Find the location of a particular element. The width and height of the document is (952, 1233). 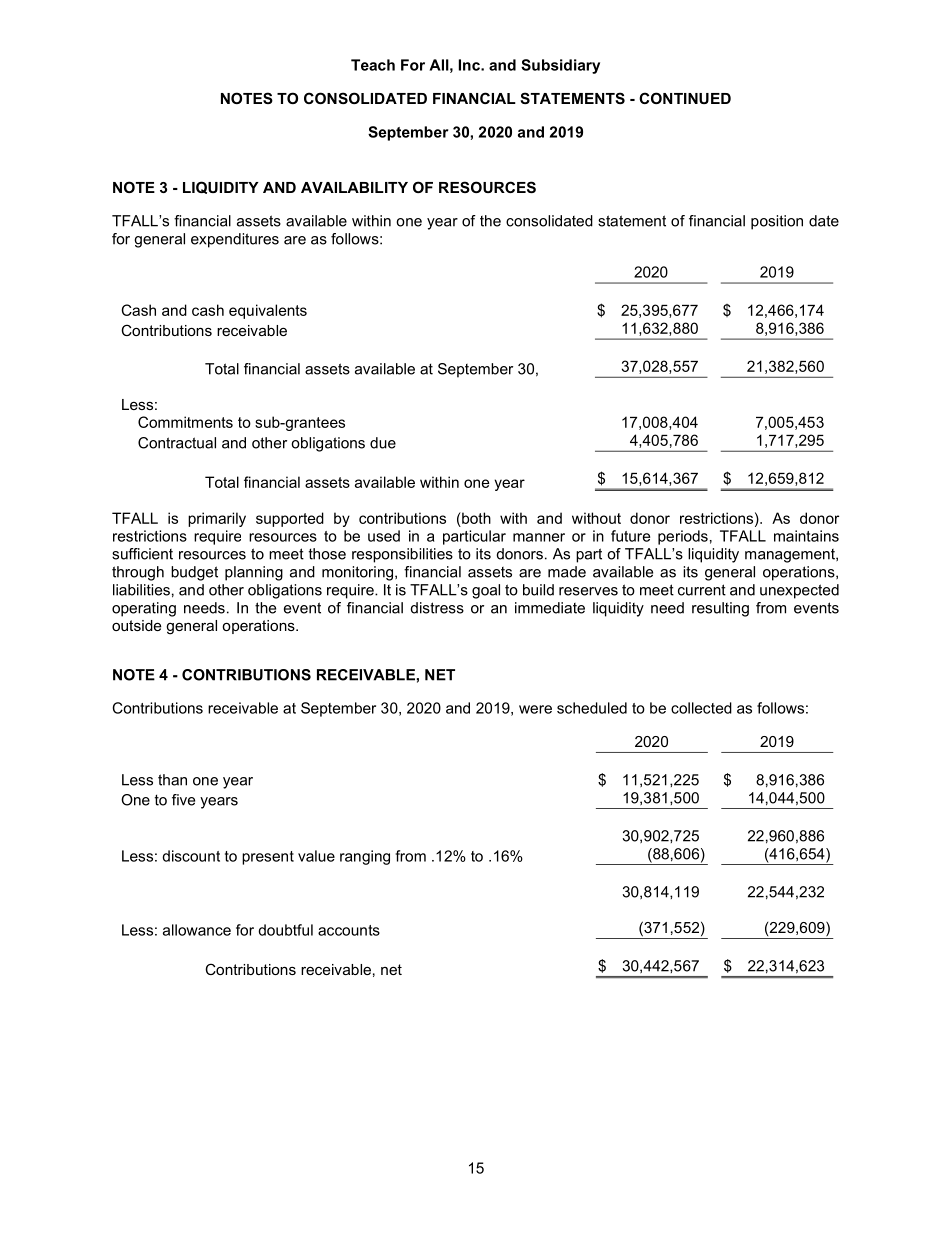

Teach is located at coordinates (373, 65).
